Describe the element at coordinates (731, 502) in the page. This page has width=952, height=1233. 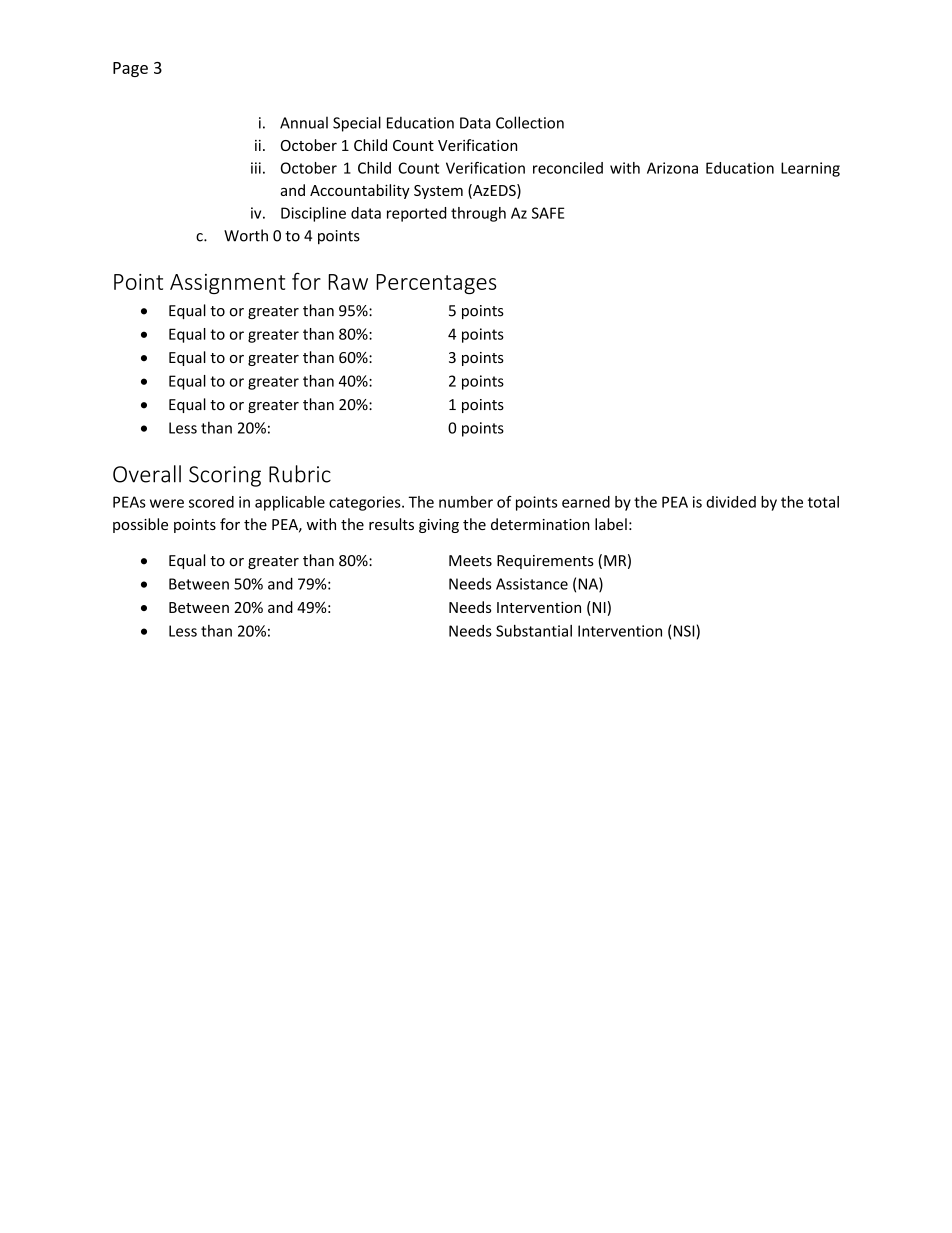
I see `divided` at that location.
